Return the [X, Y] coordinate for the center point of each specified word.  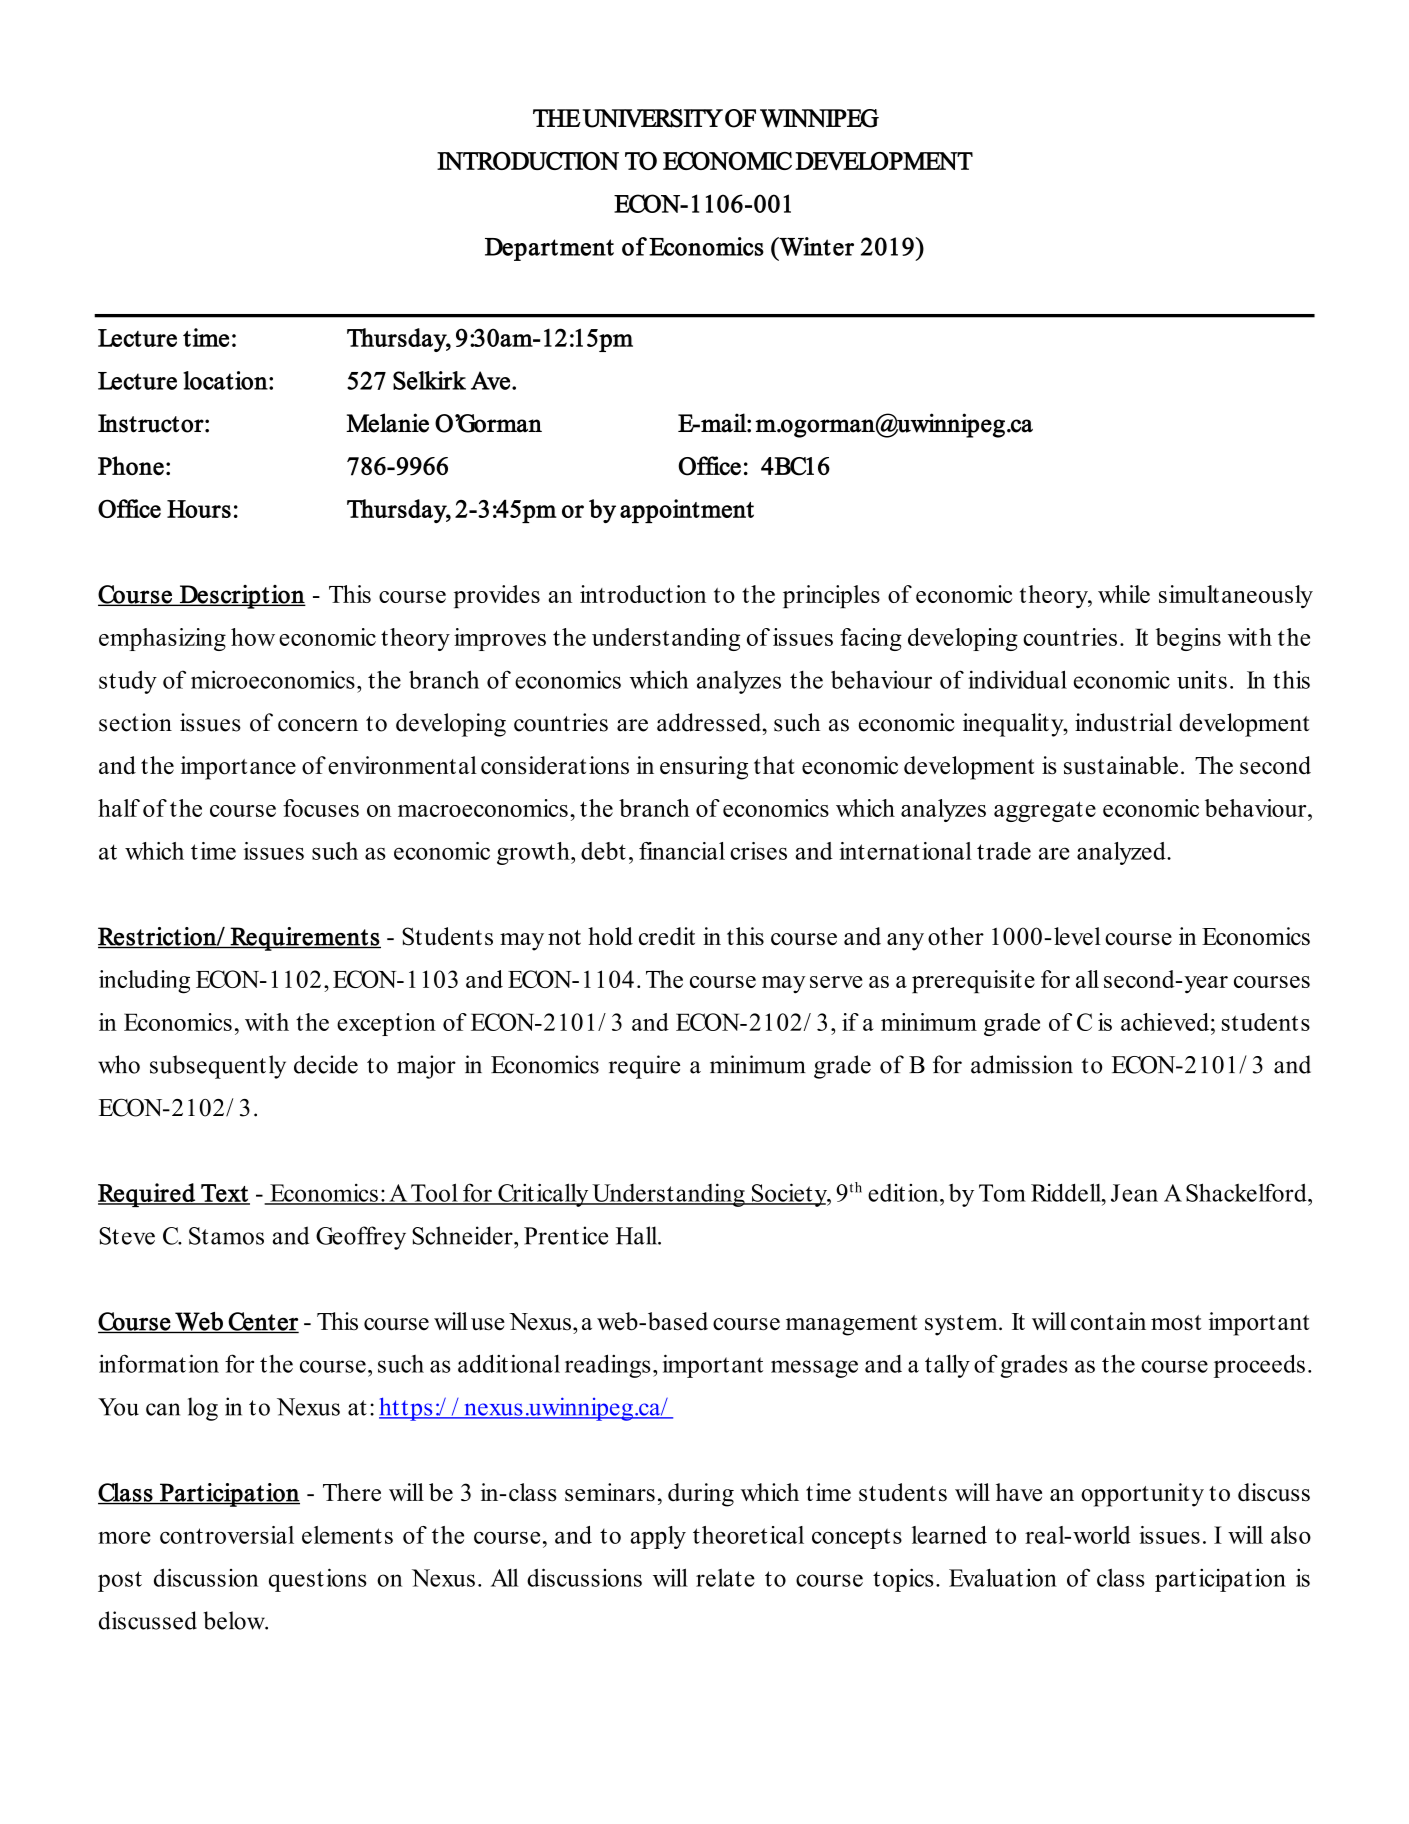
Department [549, 249]
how [253, 637]
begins [1188, 639]
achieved [1165, 1022]
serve [836, 982]
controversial [227, 1535]
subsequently [218, 1067]
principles [831, 596]
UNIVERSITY [653, 118]
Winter [816, 246]
